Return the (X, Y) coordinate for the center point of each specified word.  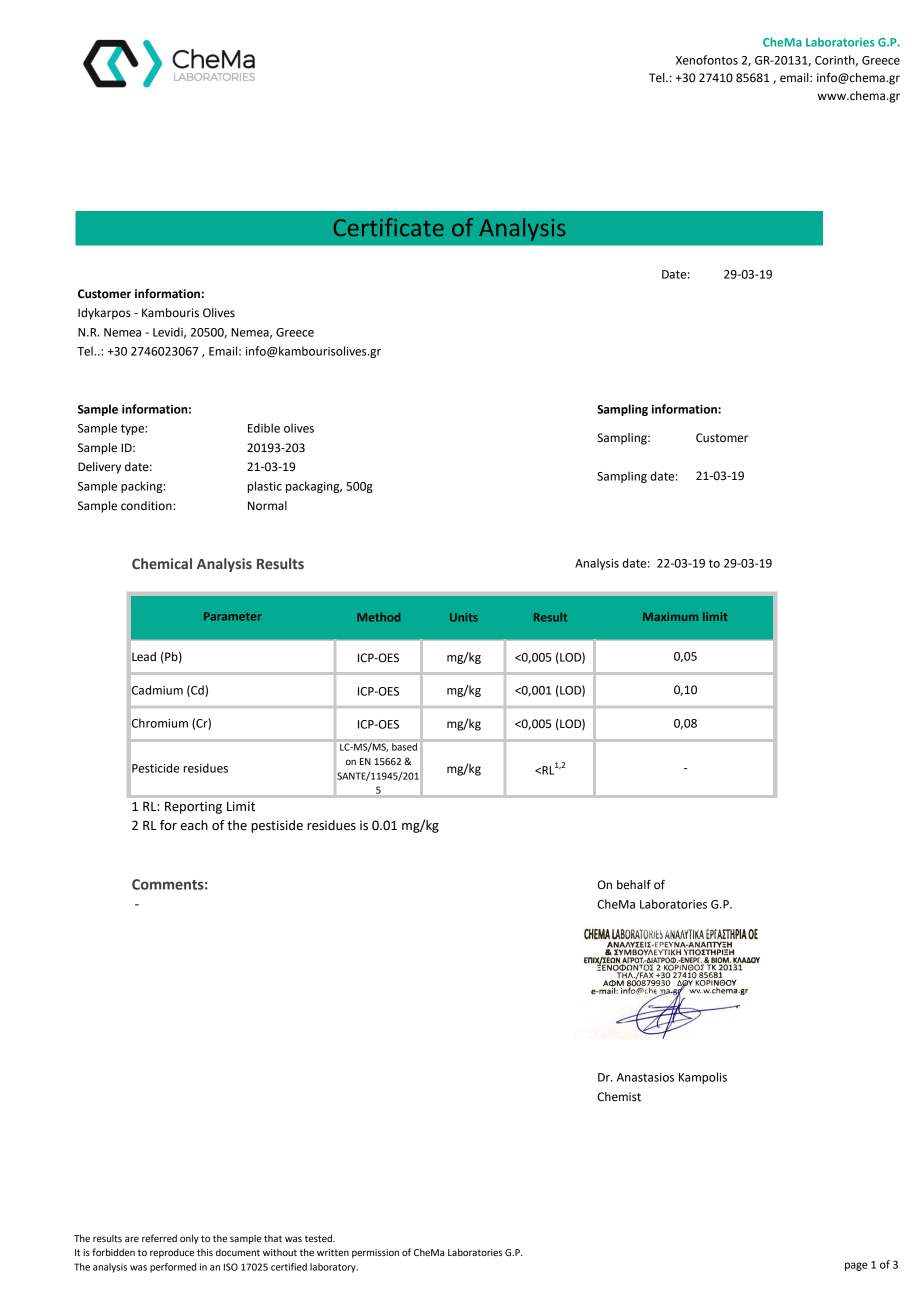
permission (375, 1253)
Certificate (389, 227)
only (189, 1239)
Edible (264, 428)
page (856, 1266)
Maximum (670, 616)
